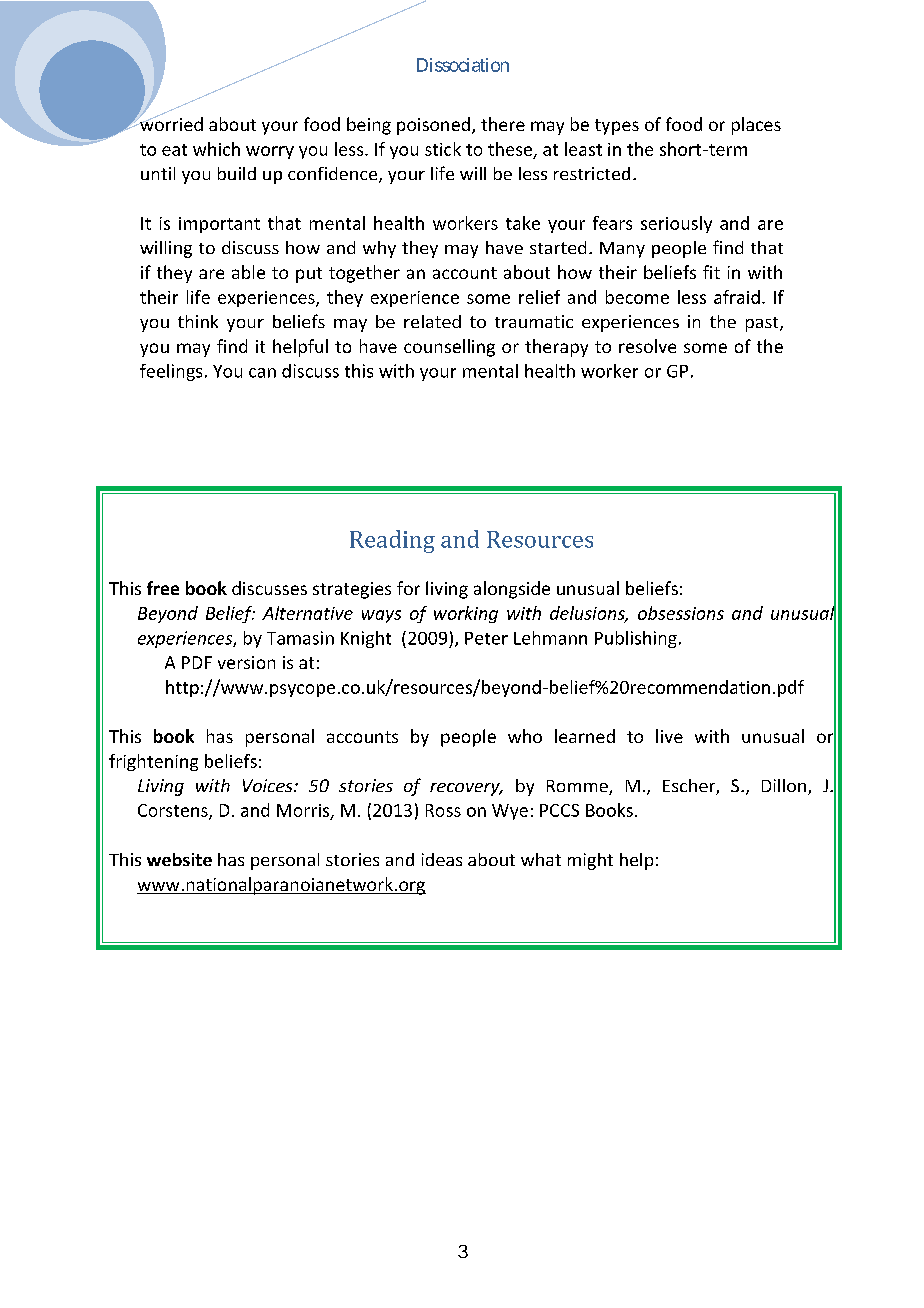 The height and width of the screenshot is (1308, 924). What do you see at coordinates (466, 614) in the screenshot?
I see `working` at bounding box center [466, 614].
